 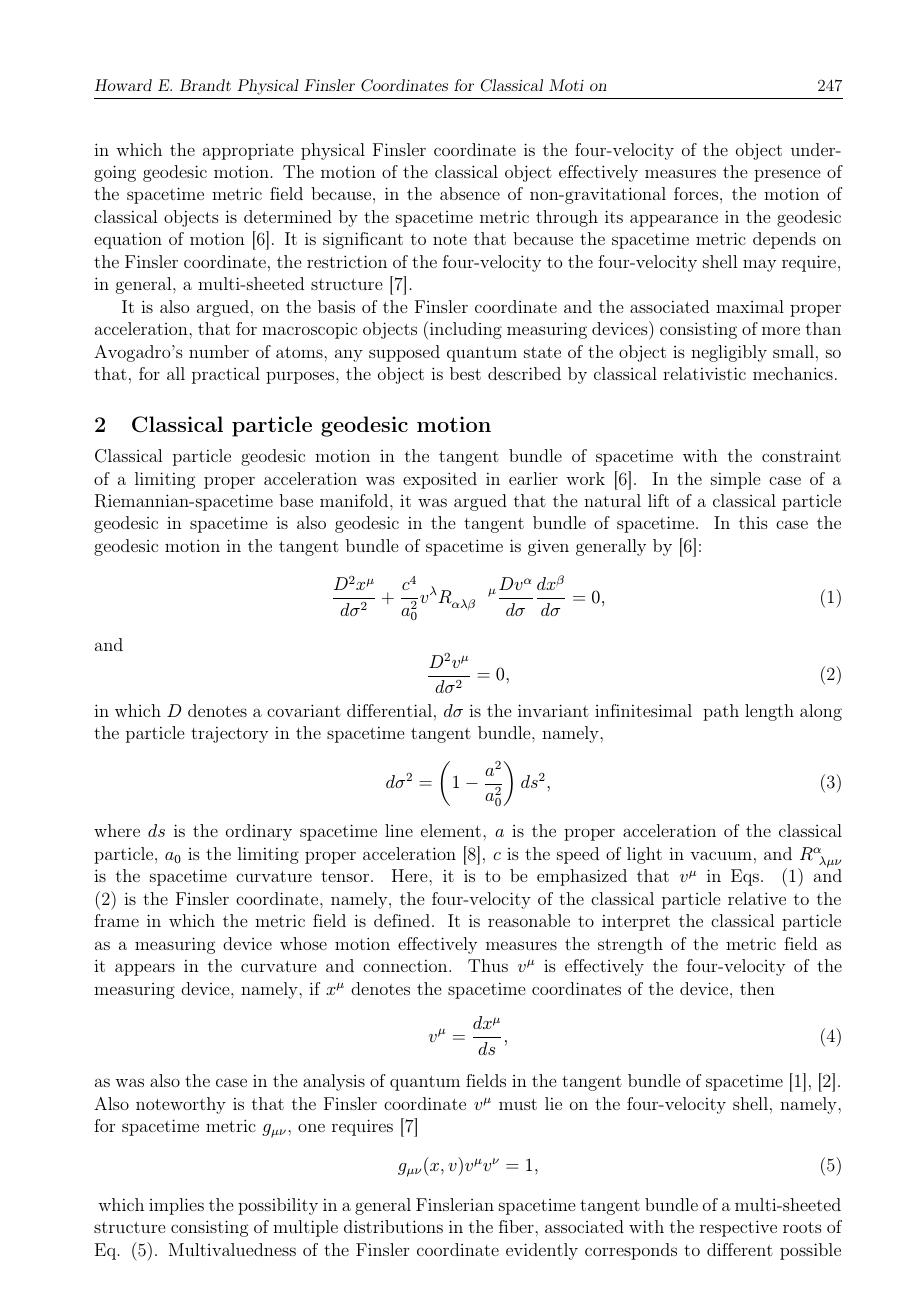 What do you see at coordinates (176, 1206) in the page?
I see `implies` at bounding box center [176, 1206].
